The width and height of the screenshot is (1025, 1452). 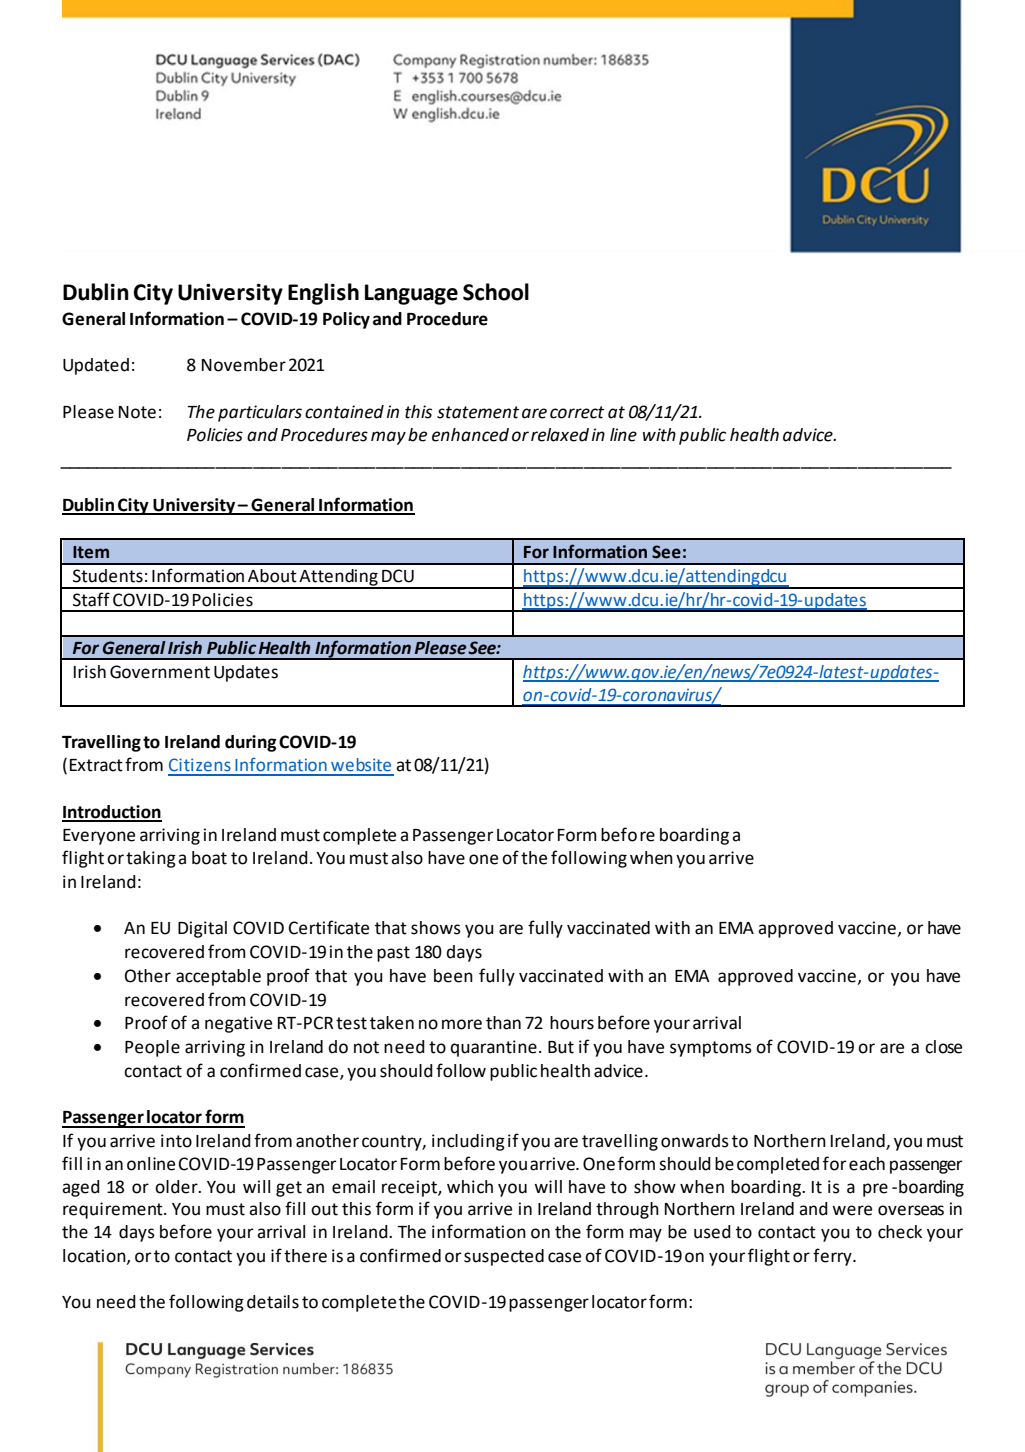 What do you see at coordinates (833, 1257) in the screenshot?
I see `ferry` at bounding box center [833, 1257].
